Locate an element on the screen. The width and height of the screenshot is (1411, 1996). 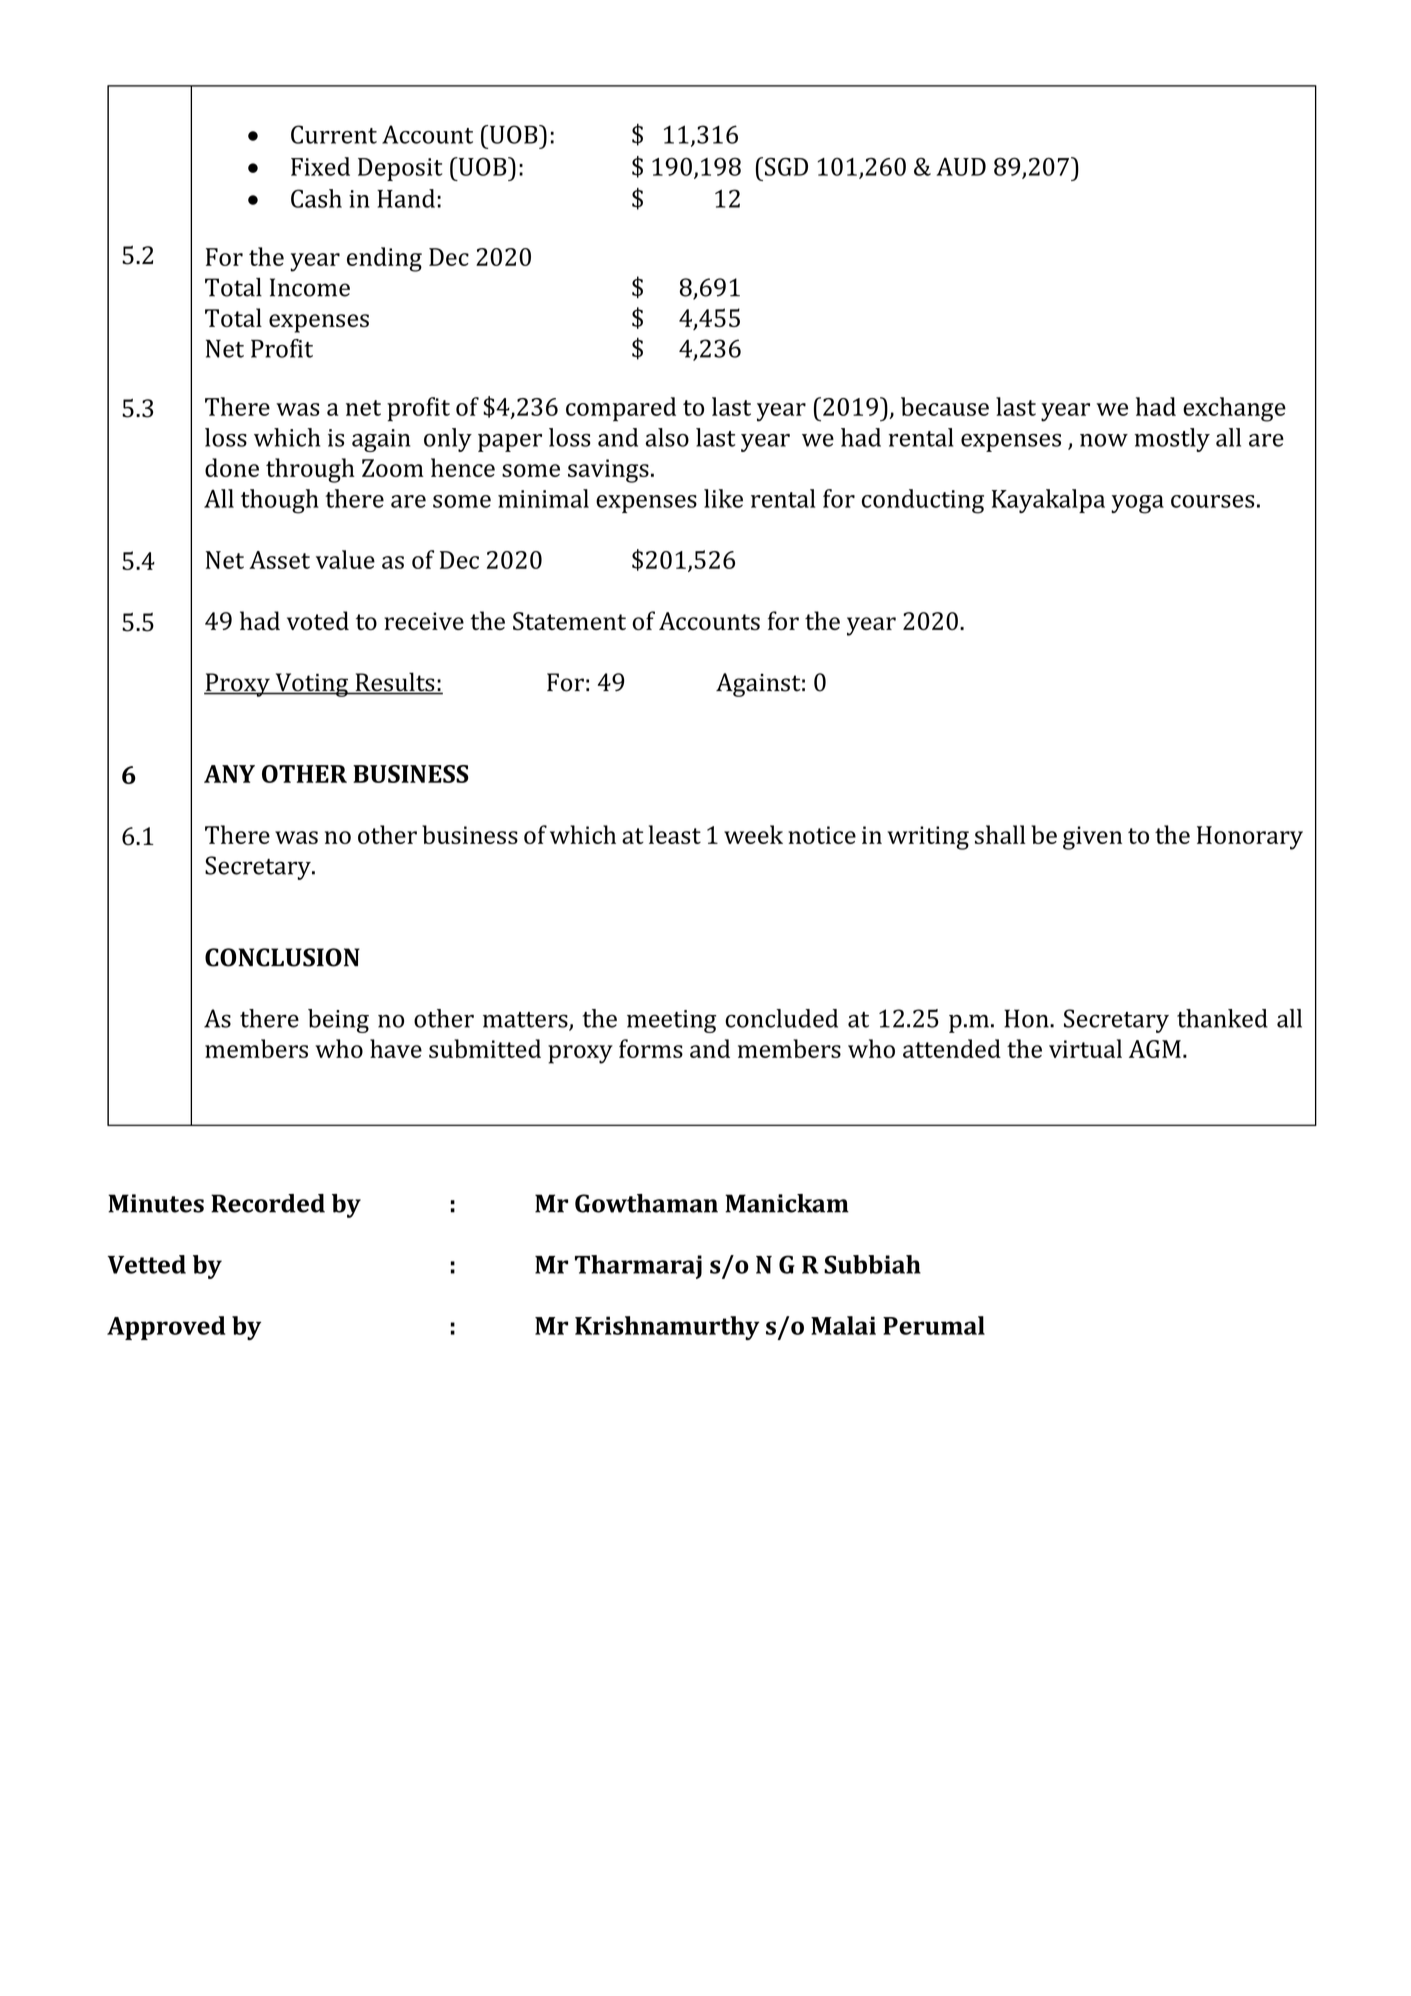
through is located at coordinates (310, 470).
